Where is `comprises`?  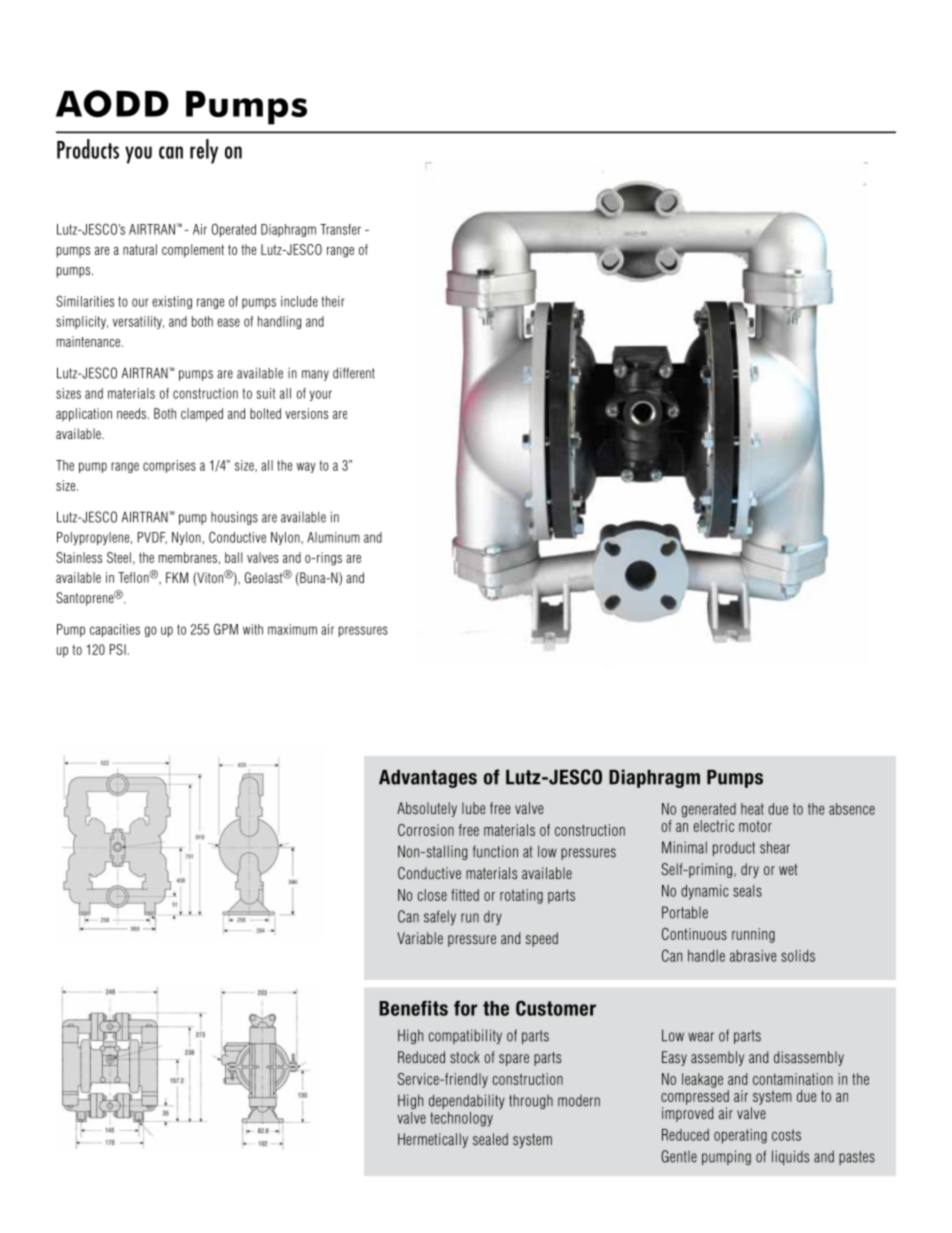 comprises is located at coordinates (169, 466).
